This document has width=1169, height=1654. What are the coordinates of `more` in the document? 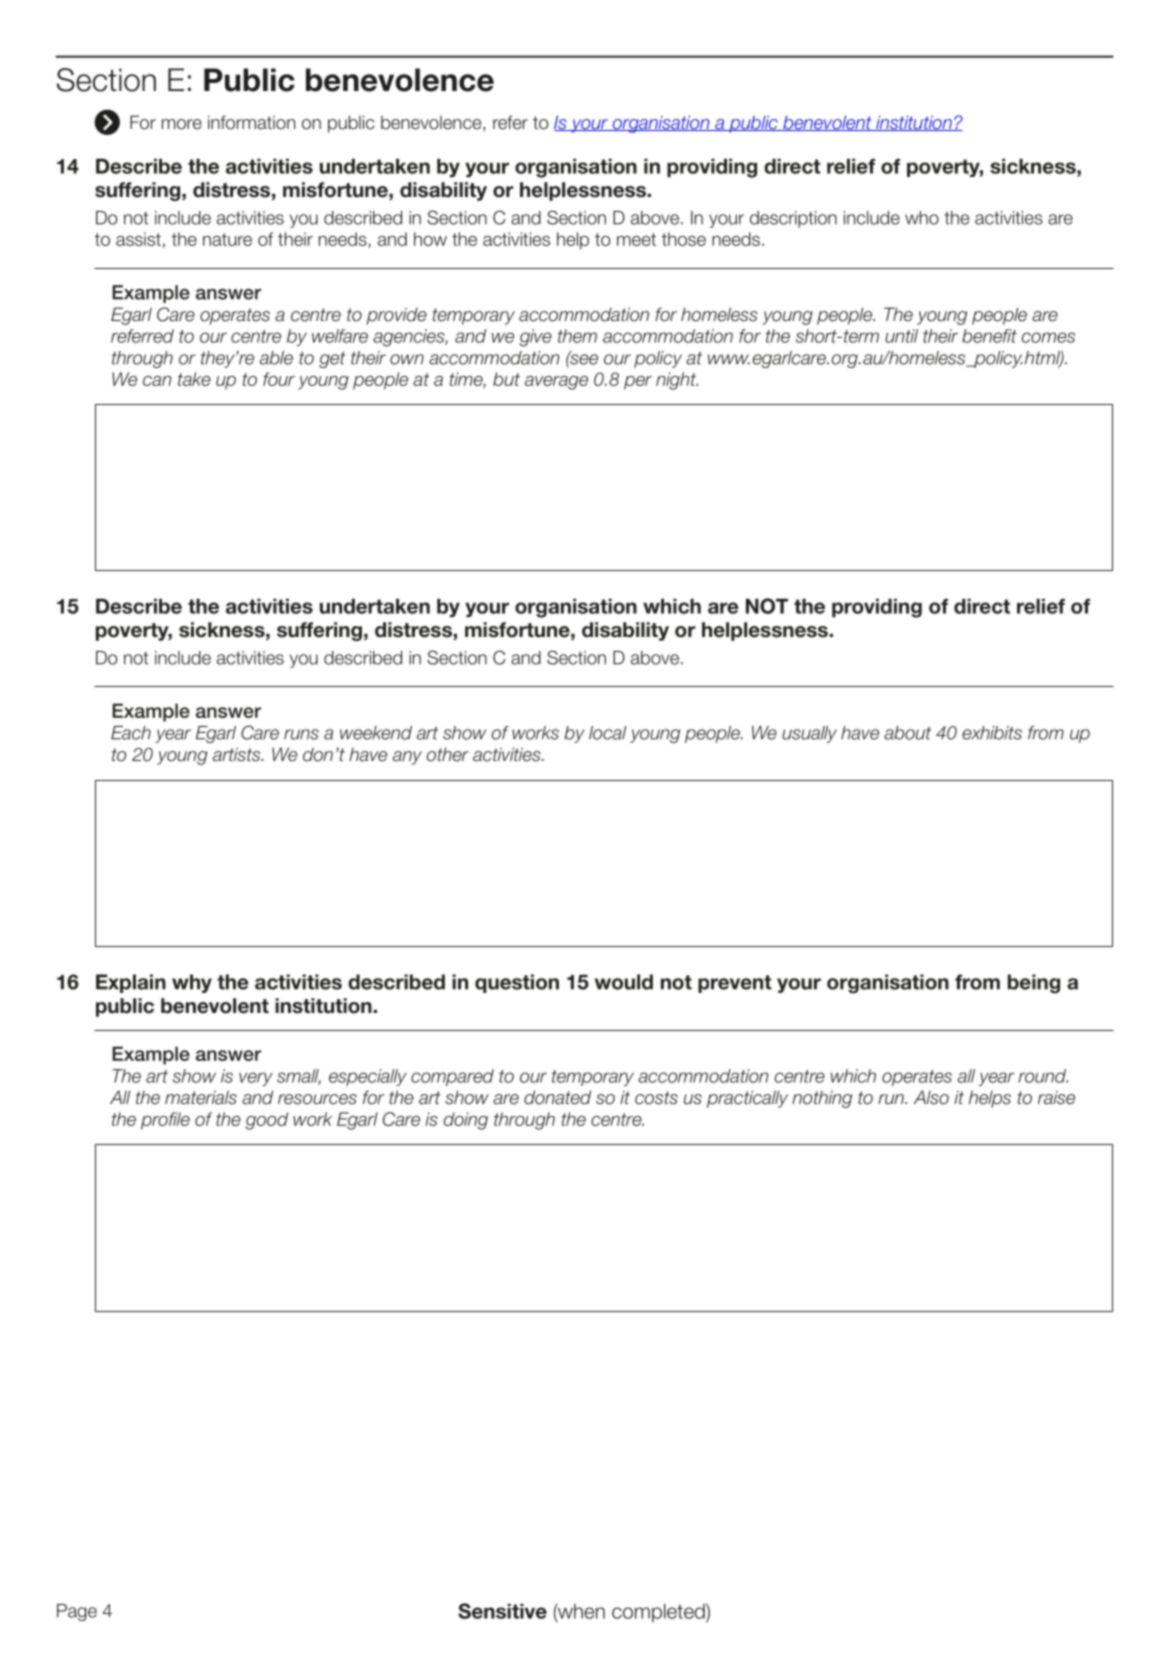 It's located at (182, 124).
